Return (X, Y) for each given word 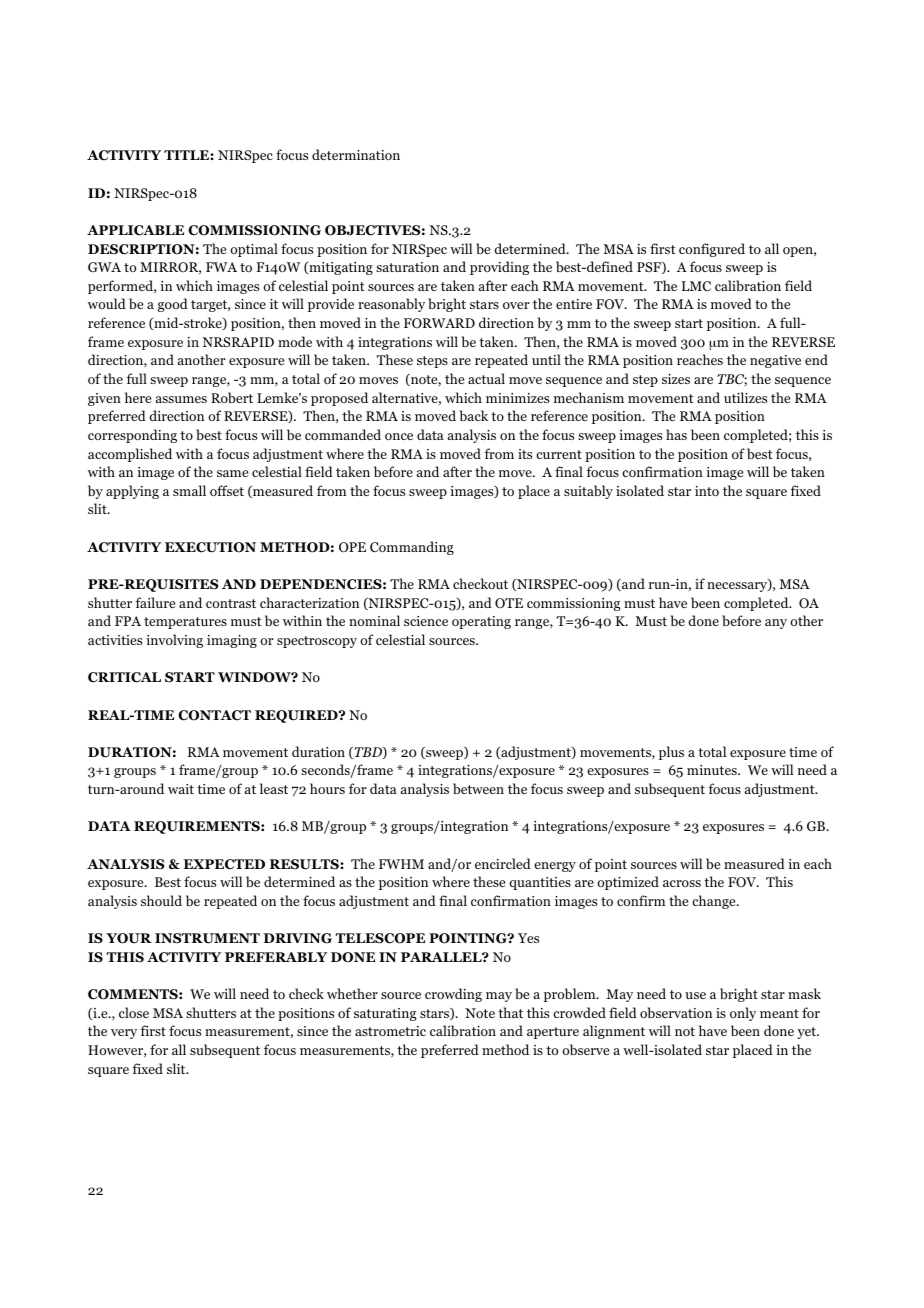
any (776, 624)
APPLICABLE (135, 230)
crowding (453, 995)
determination (356, 154)
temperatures (185, 623)
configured (712, 250)
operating (481, 622)
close (134, 1012)
